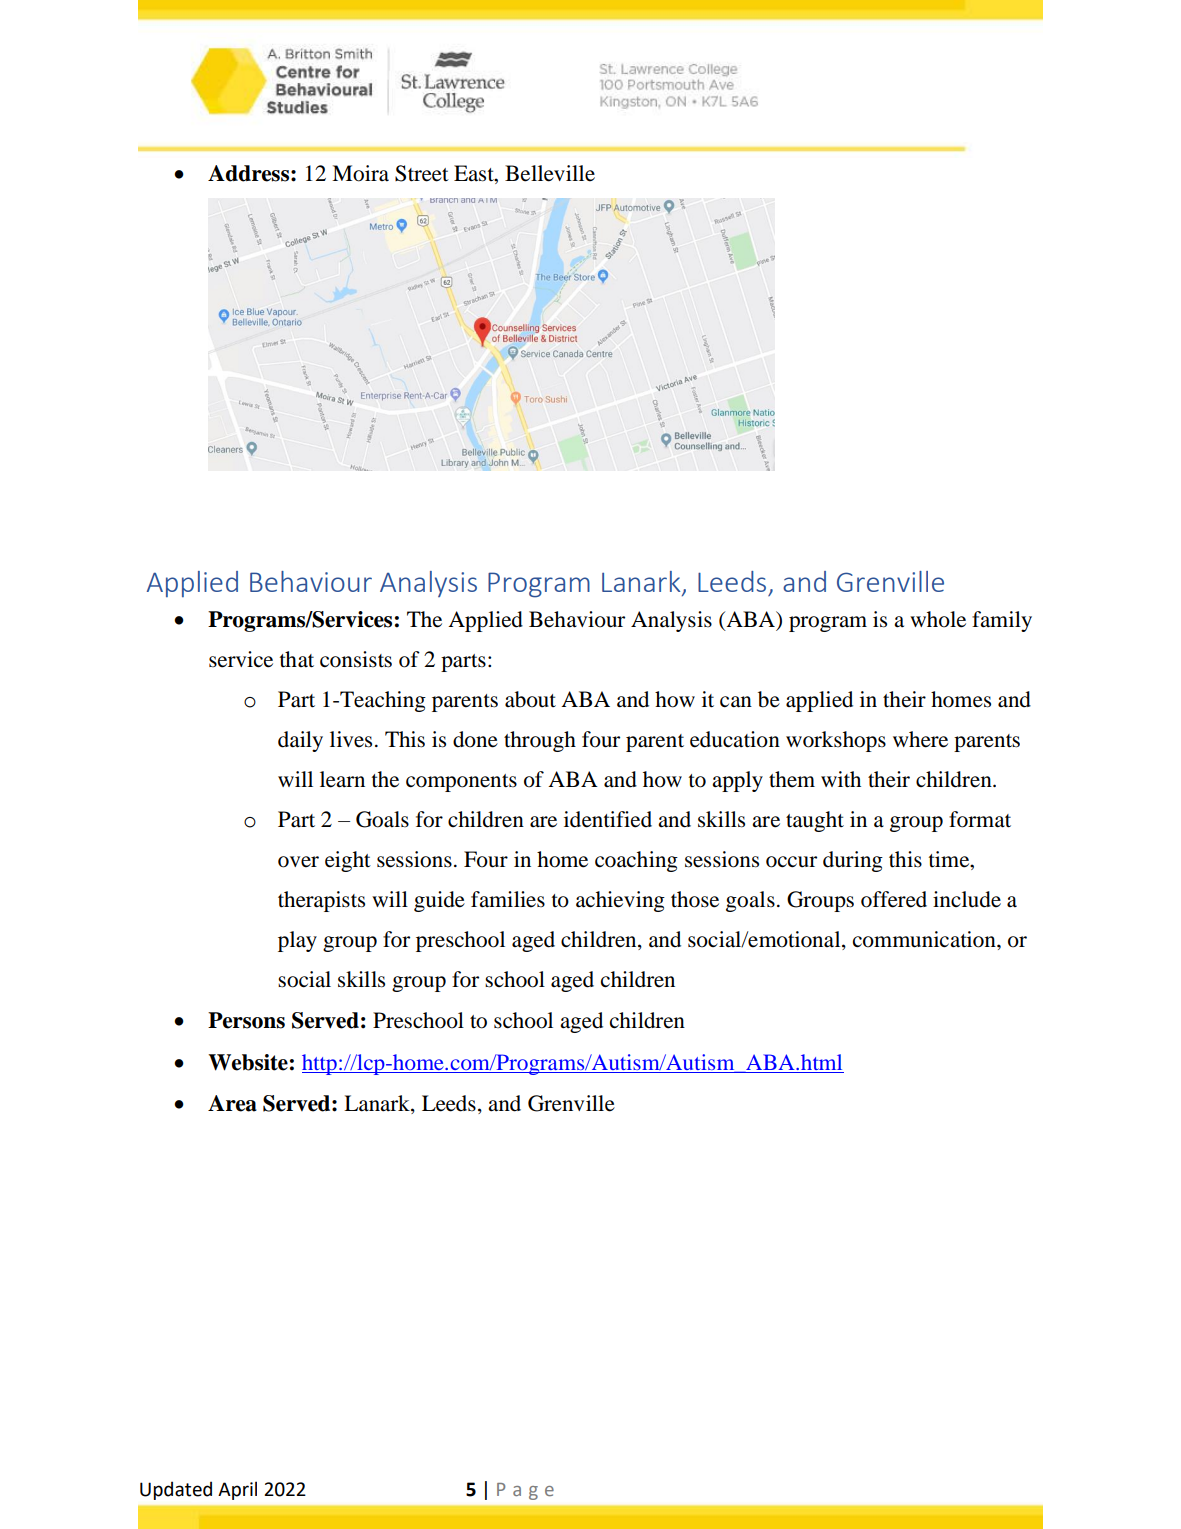 This page has width=1181, height=1529. What do you see at coordinates (550, 173) in the page?
I see `Belleville` at bounding box center [550, 173].
